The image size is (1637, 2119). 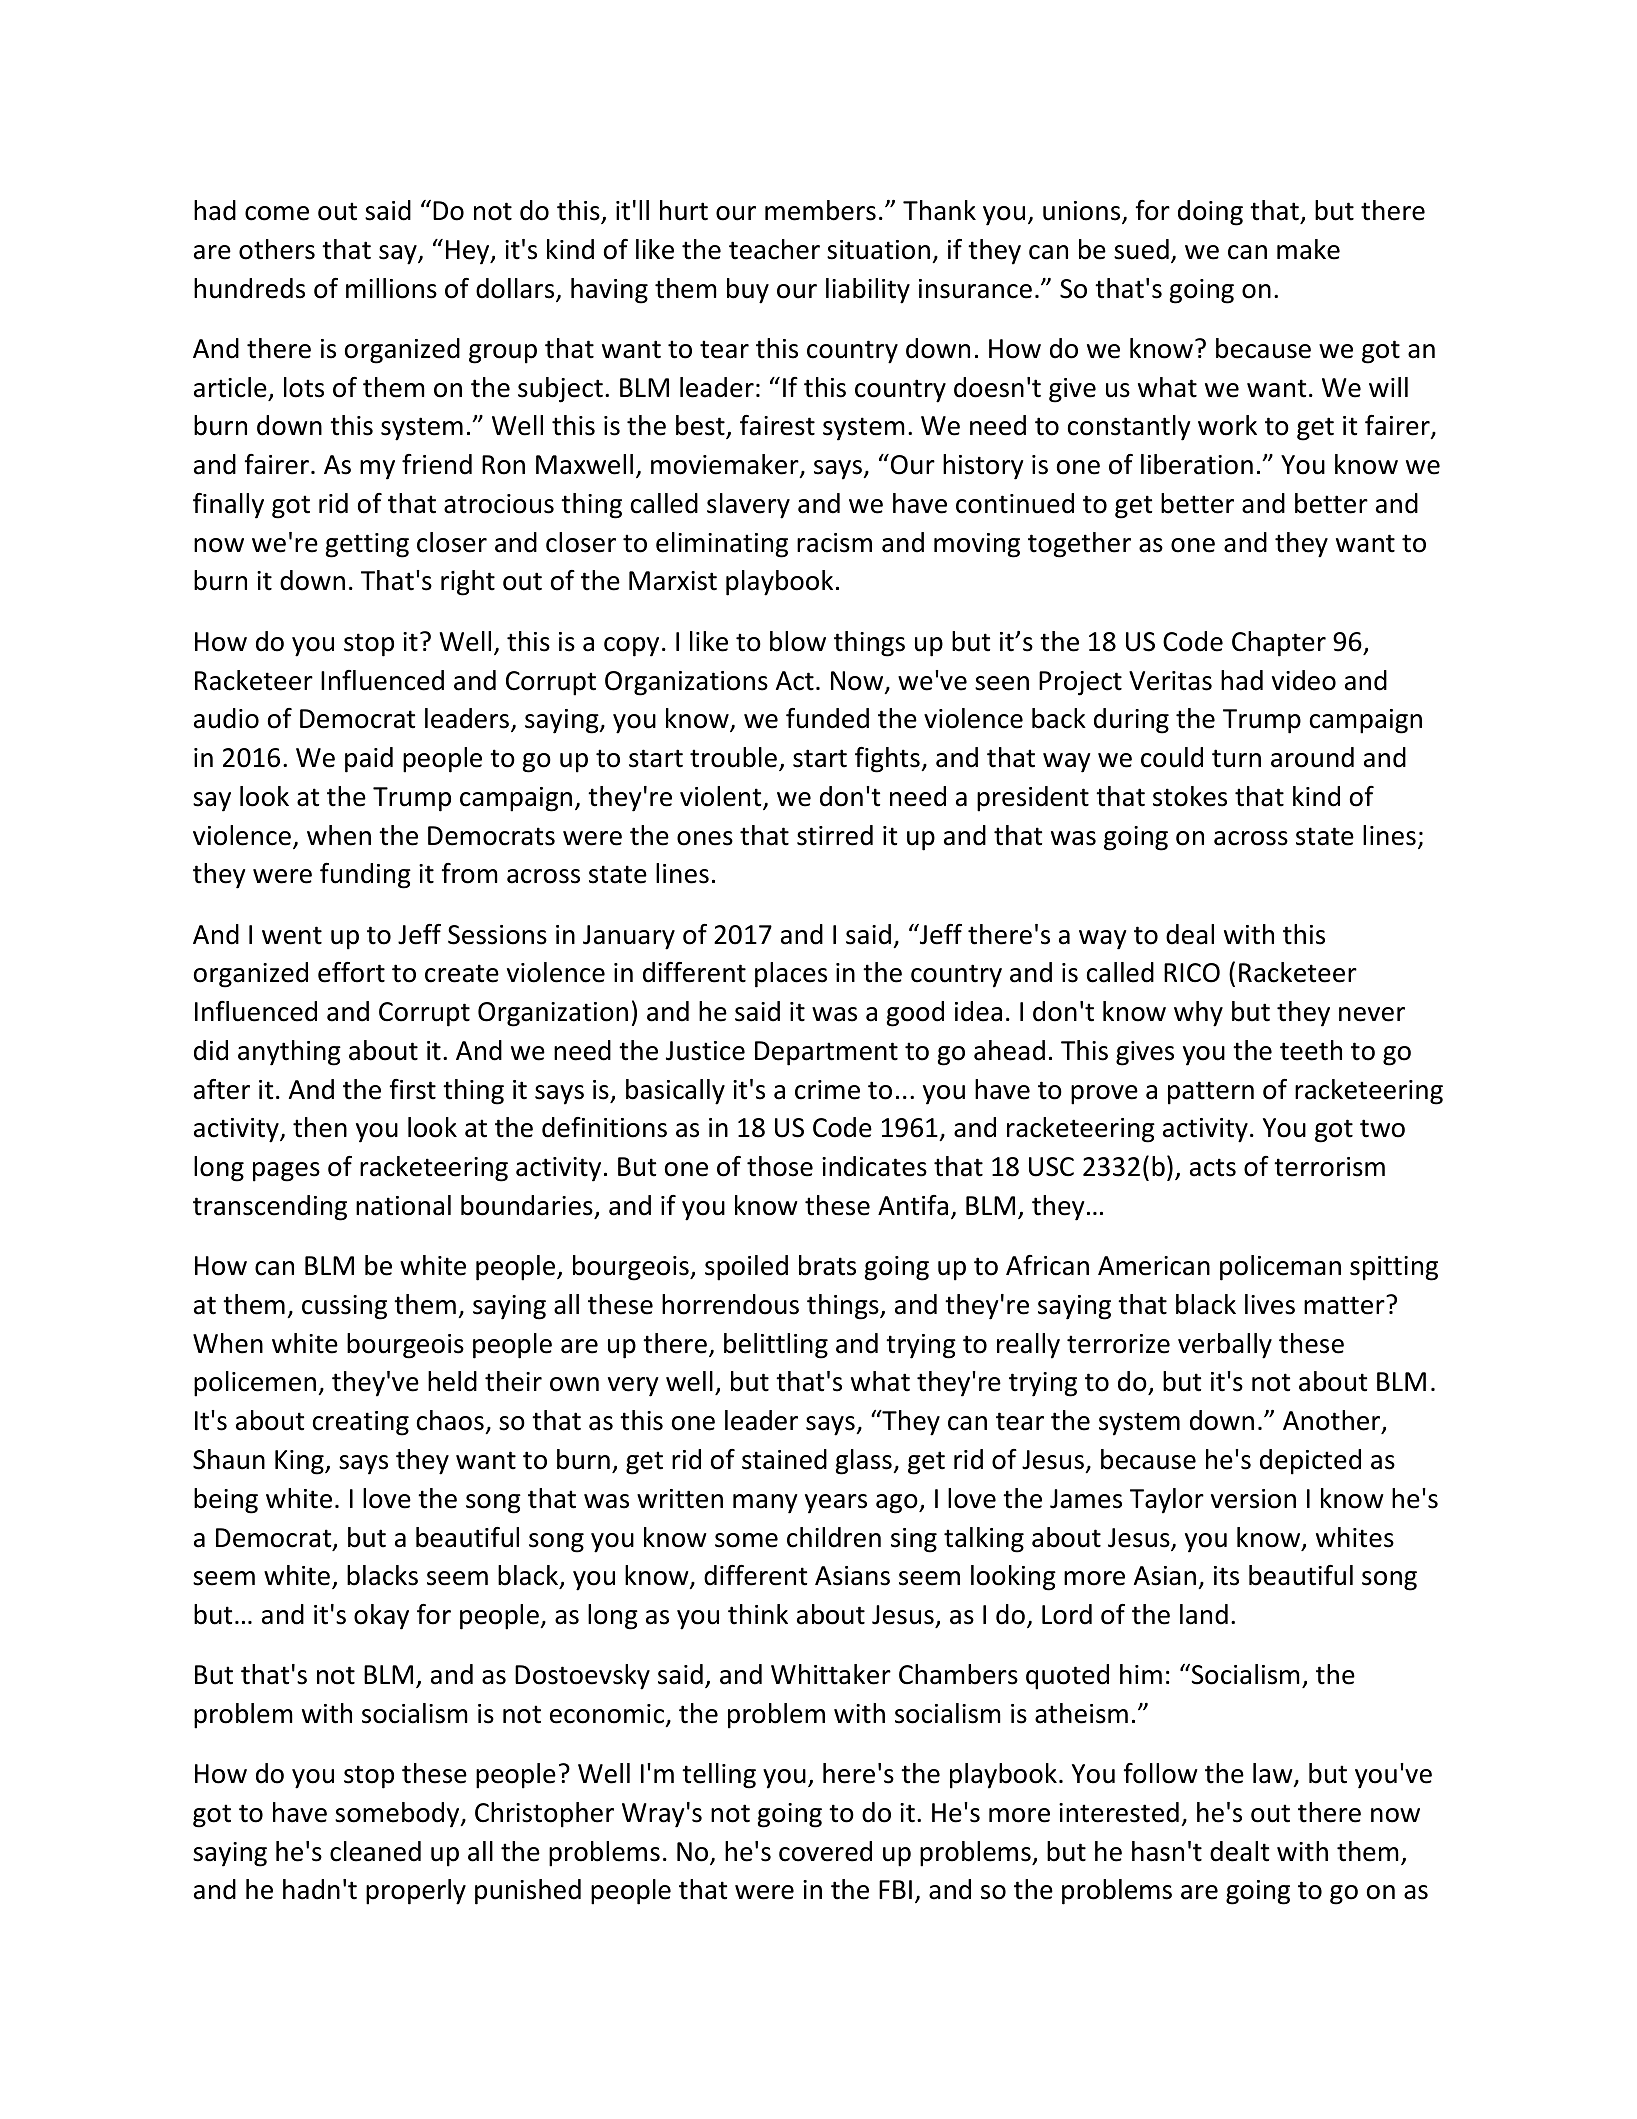 What do you see at coordinates (826, 1053) in the page?
I see `Department` at bounding box center [826, 1053].
